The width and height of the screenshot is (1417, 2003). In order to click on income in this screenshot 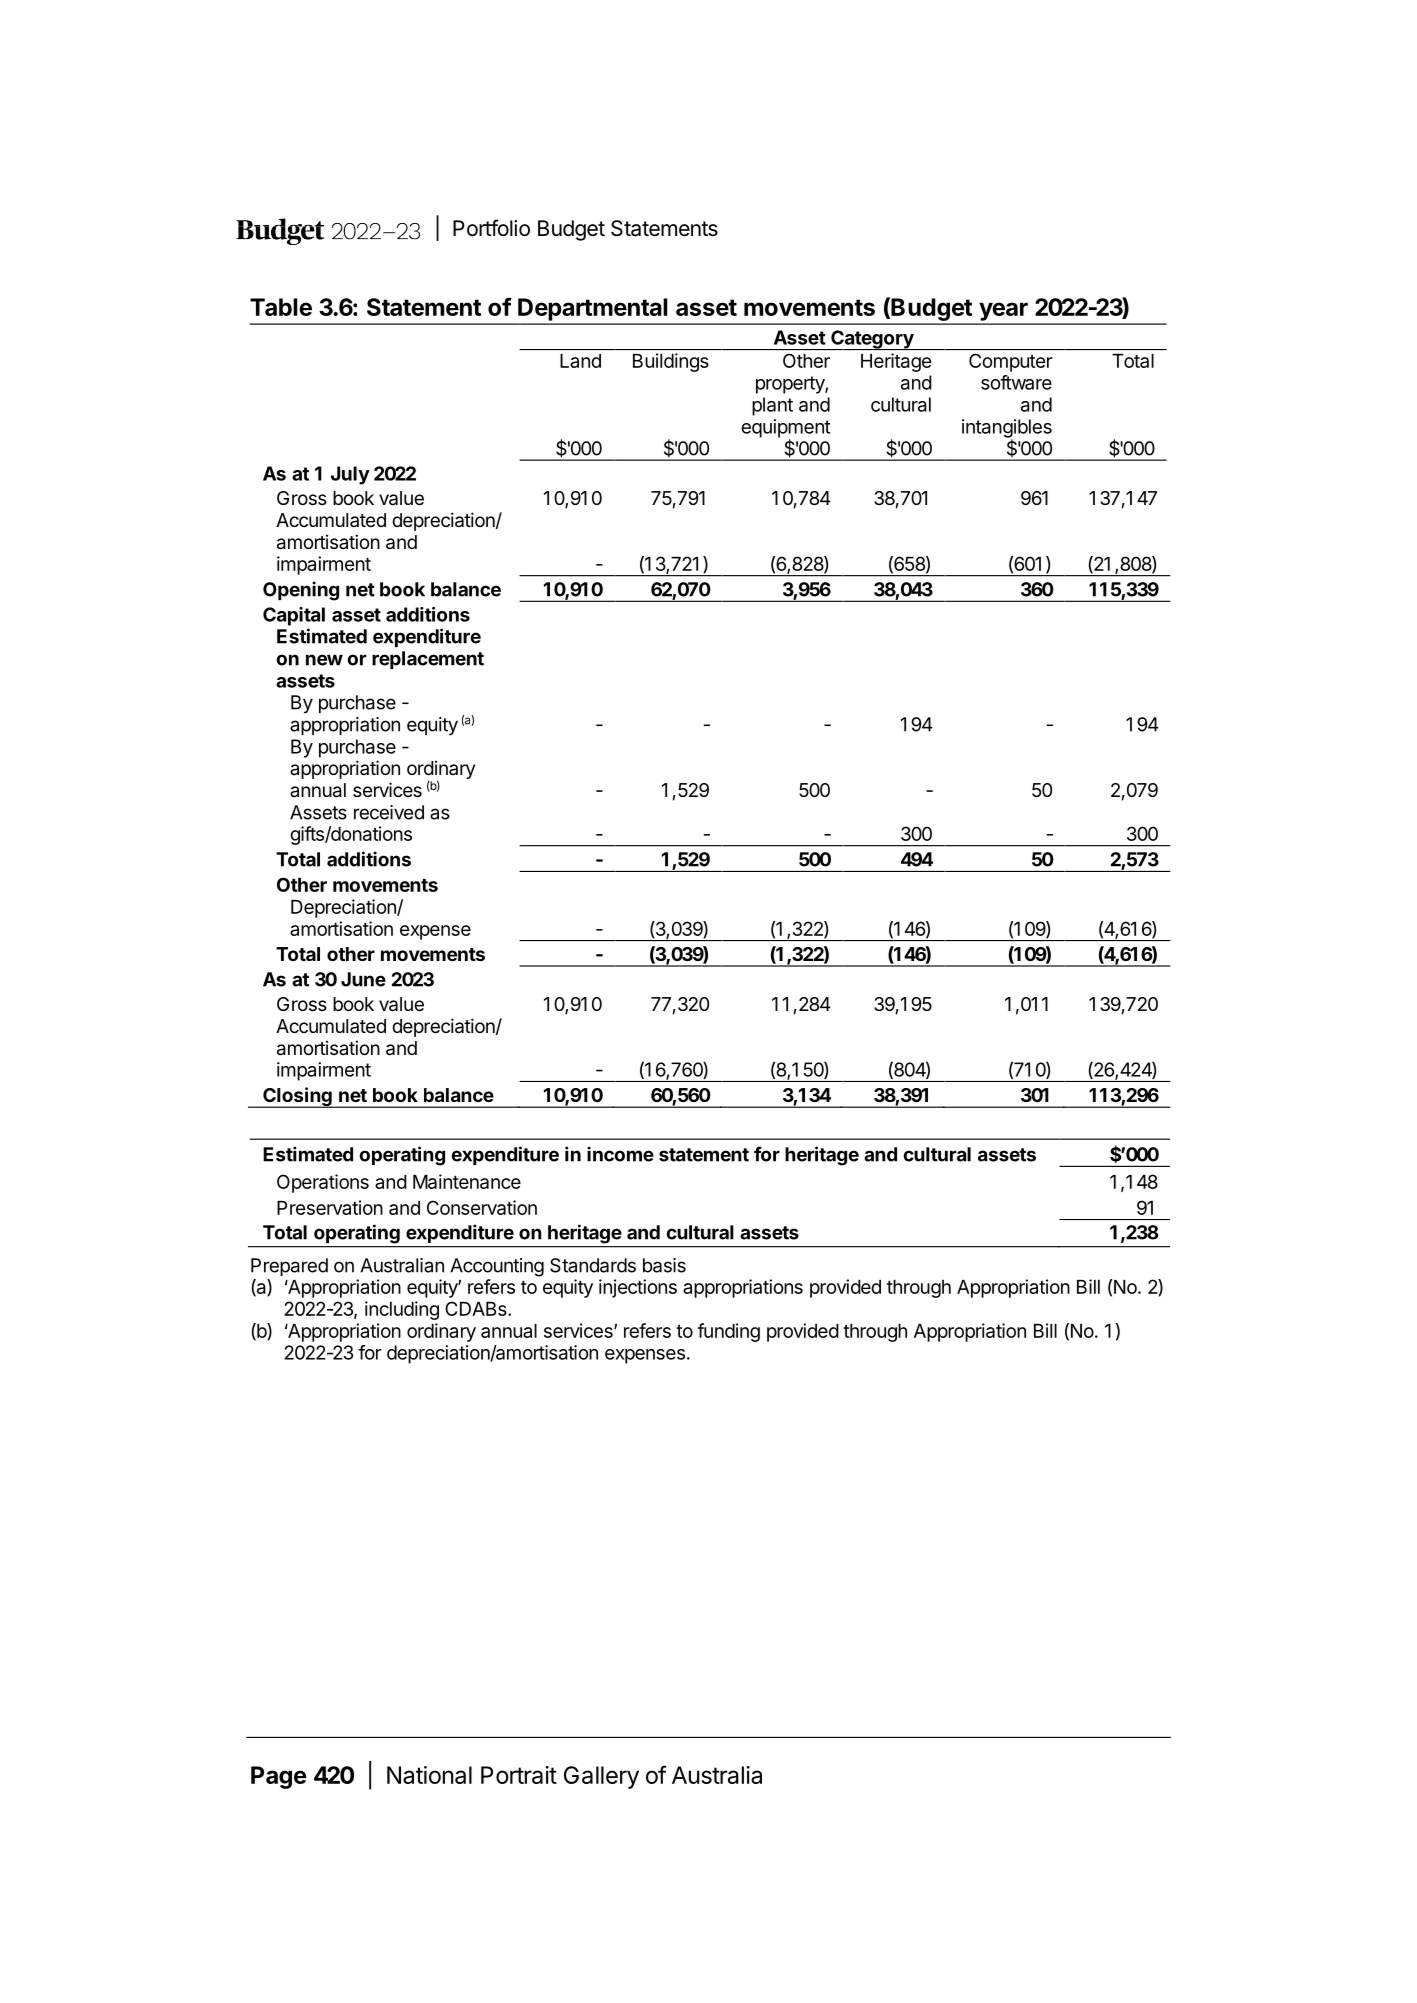, I will do `click(620, 1154)`.
